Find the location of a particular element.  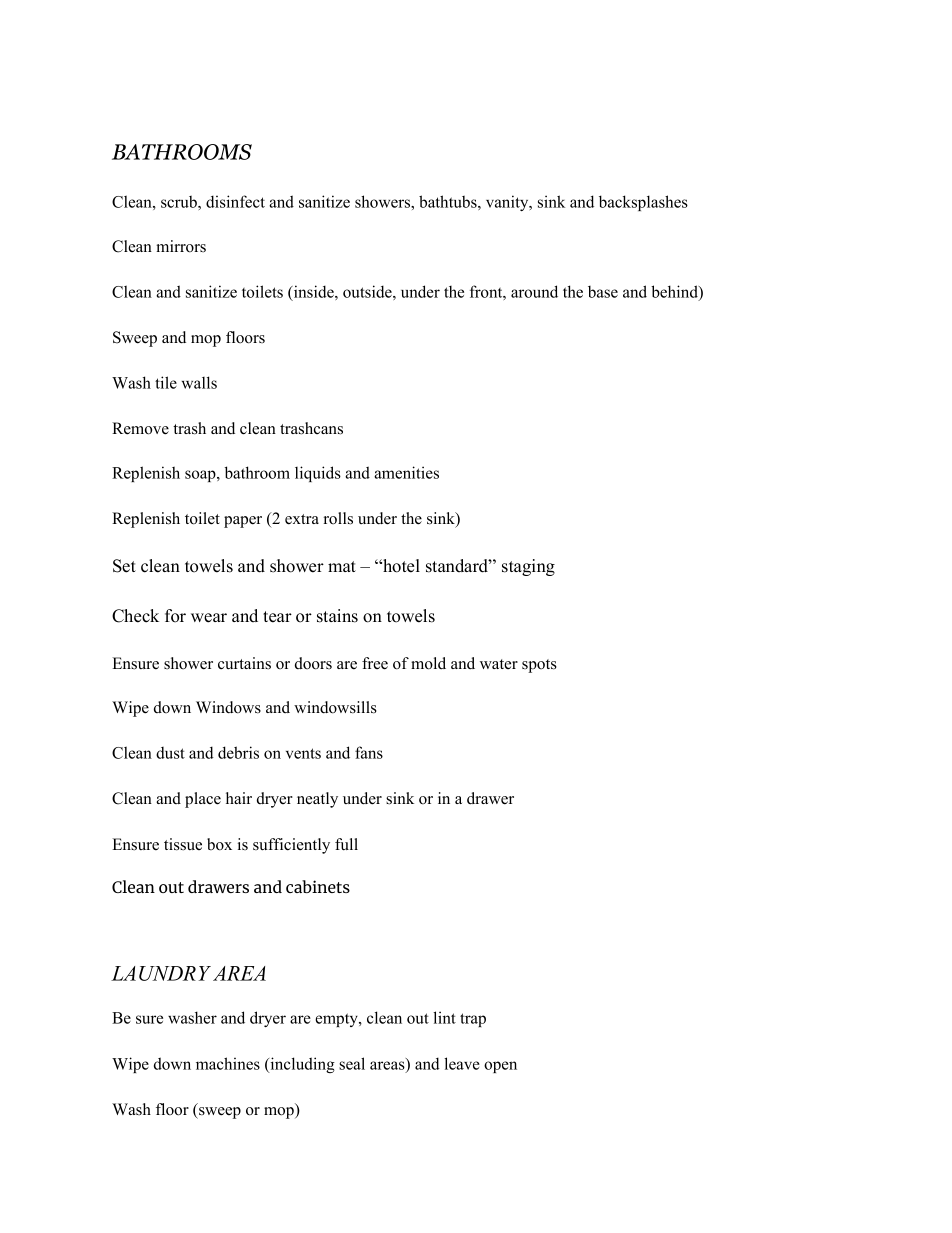

water is located at coordinates (499, 664).
